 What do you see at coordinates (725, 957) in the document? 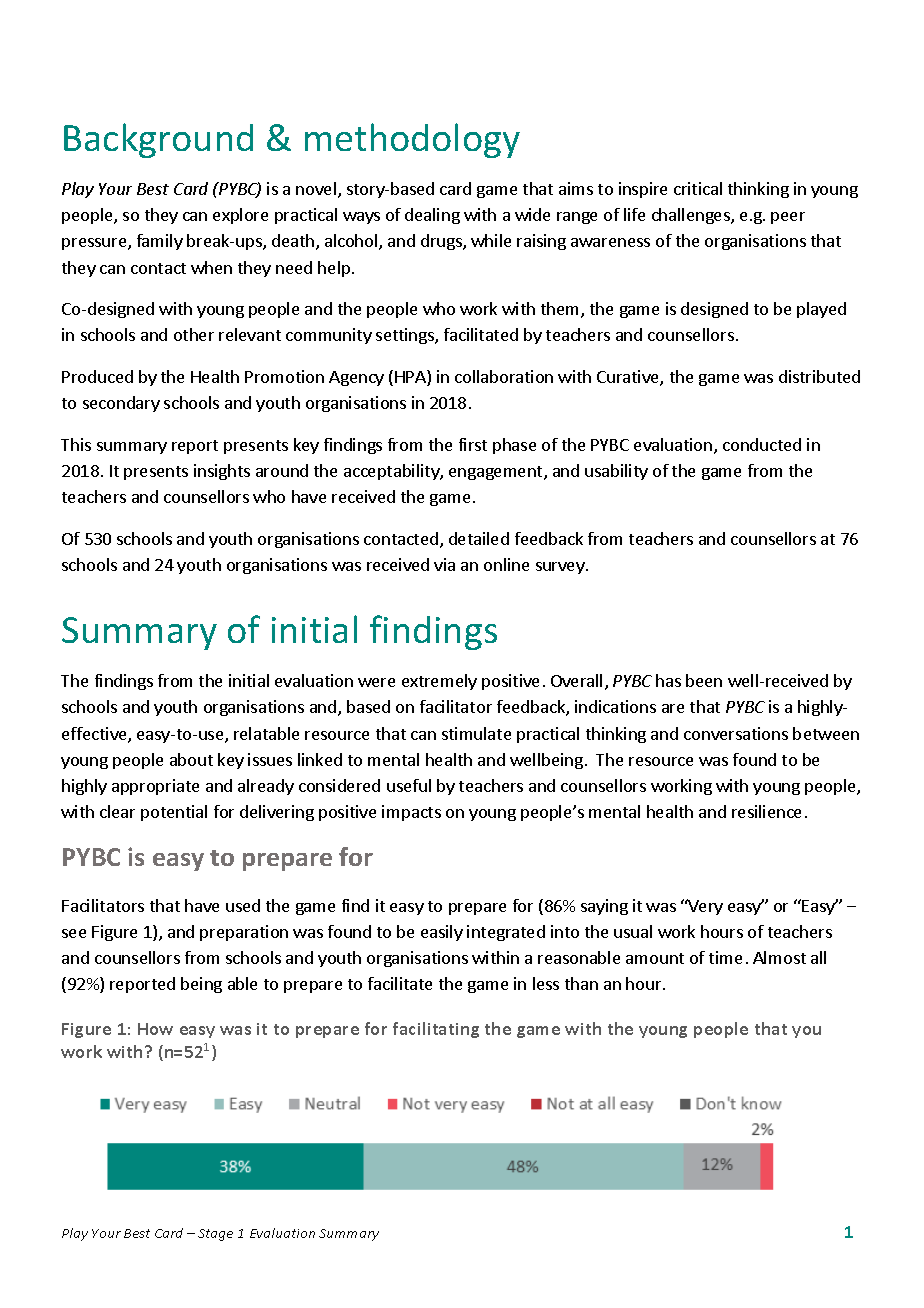
I see `time` at bounding box center [725, 957].
